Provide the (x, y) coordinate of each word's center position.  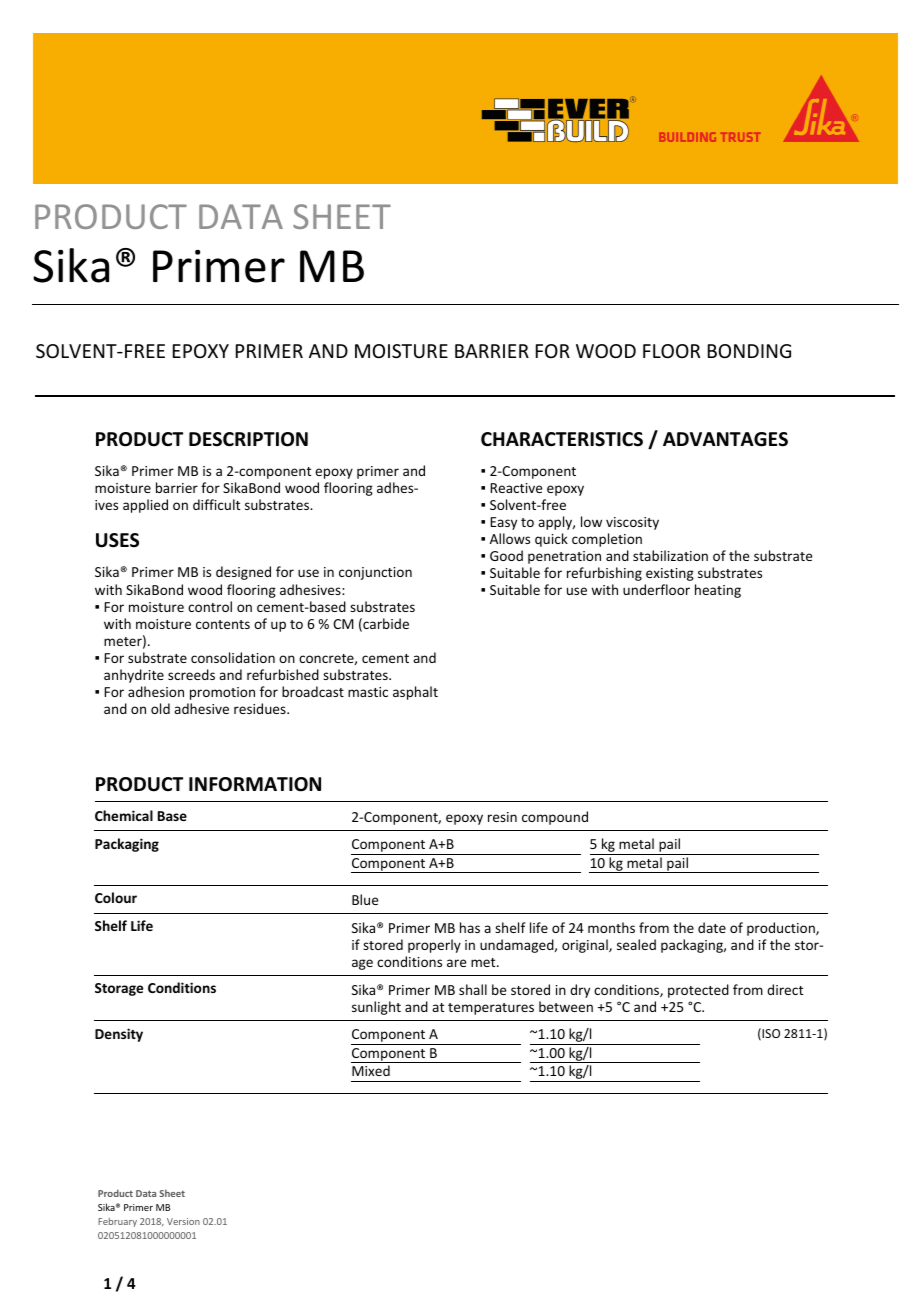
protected (698, 991)
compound (555, 818)
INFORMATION (255, 784)
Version (183, 1221)
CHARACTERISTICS (562, 439)
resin (502, 817)
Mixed (371, 1070)
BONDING (749, 351)
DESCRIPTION (248, 439)
